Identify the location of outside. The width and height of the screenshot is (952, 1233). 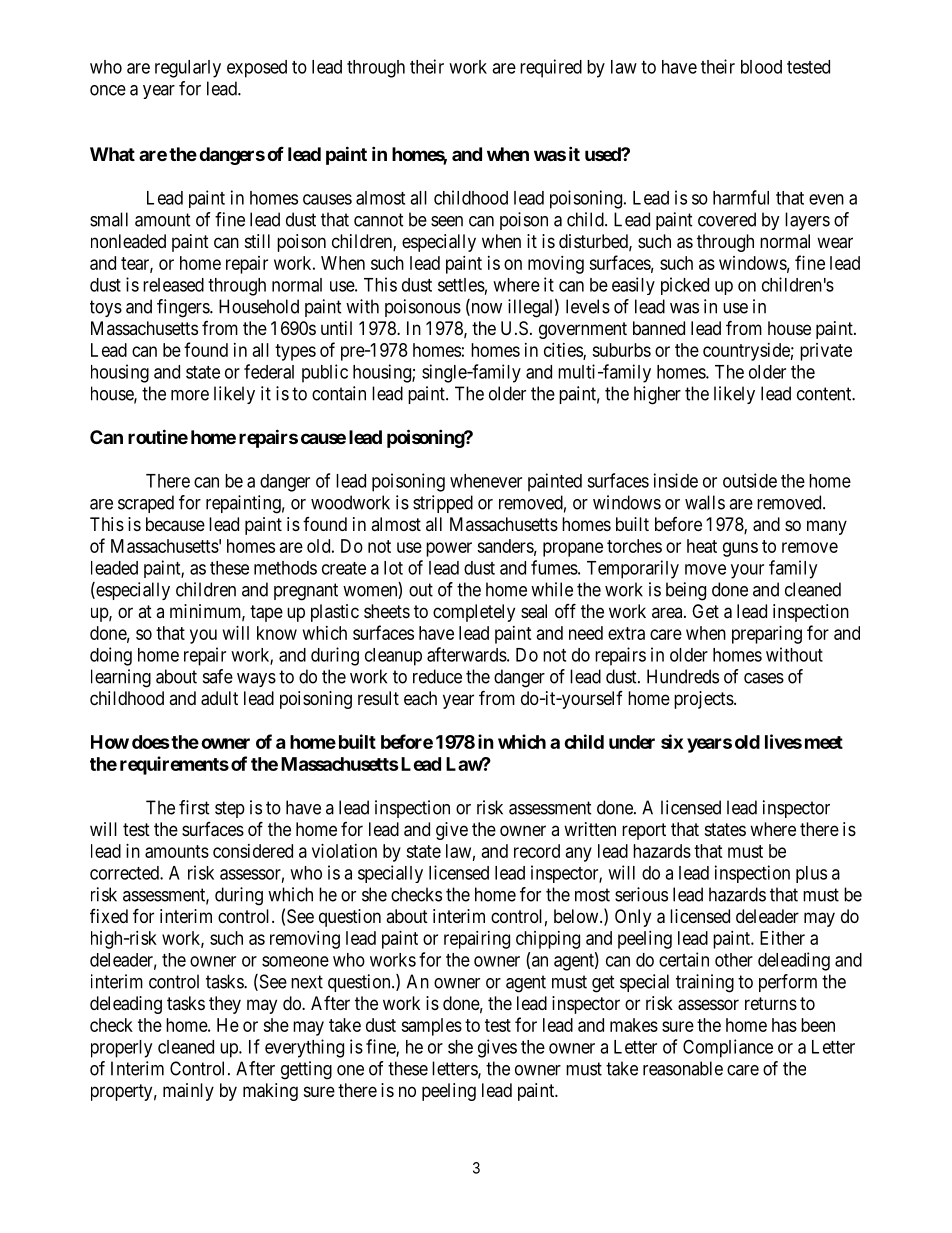
(750, 480).
